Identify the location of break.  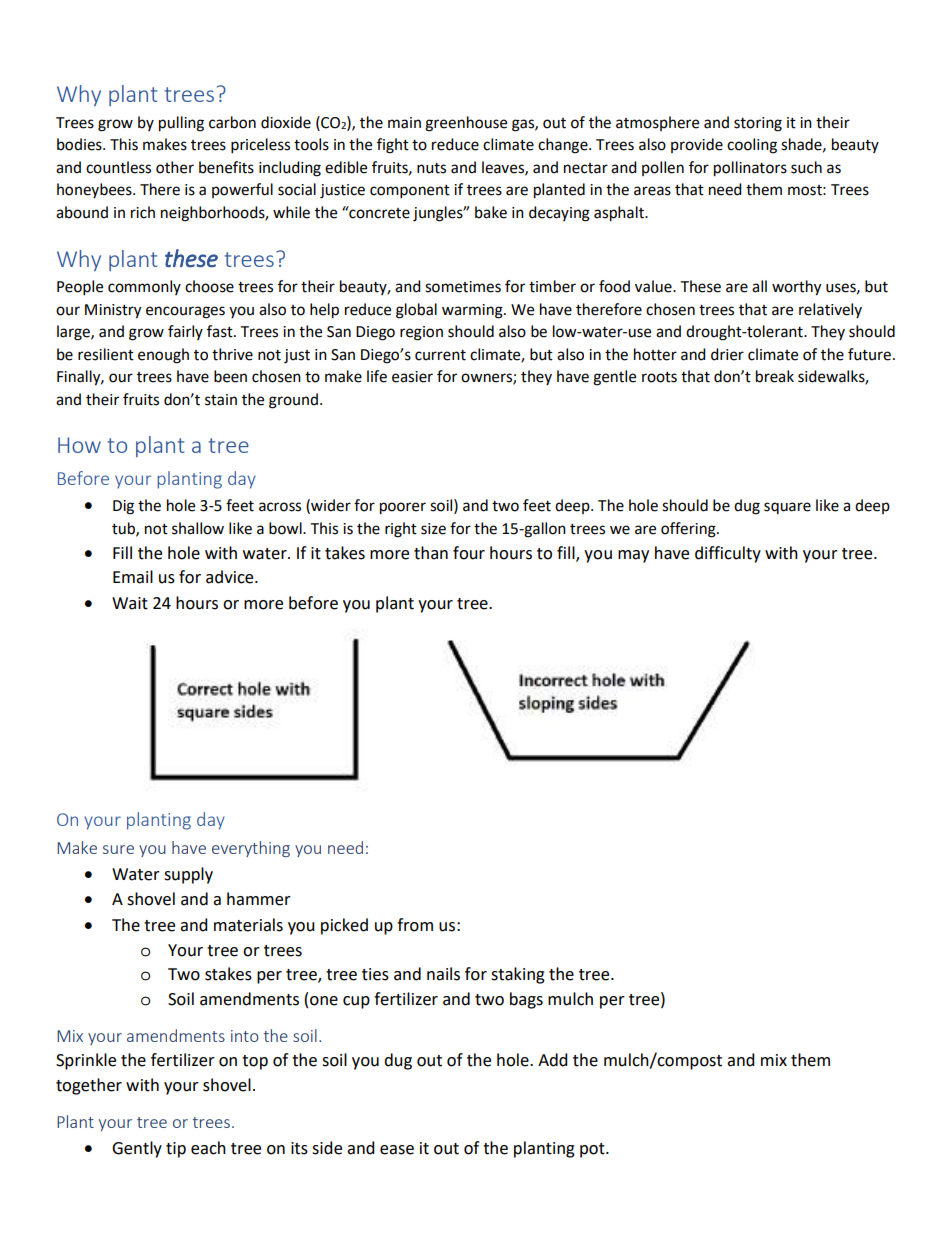
(775, 376).
